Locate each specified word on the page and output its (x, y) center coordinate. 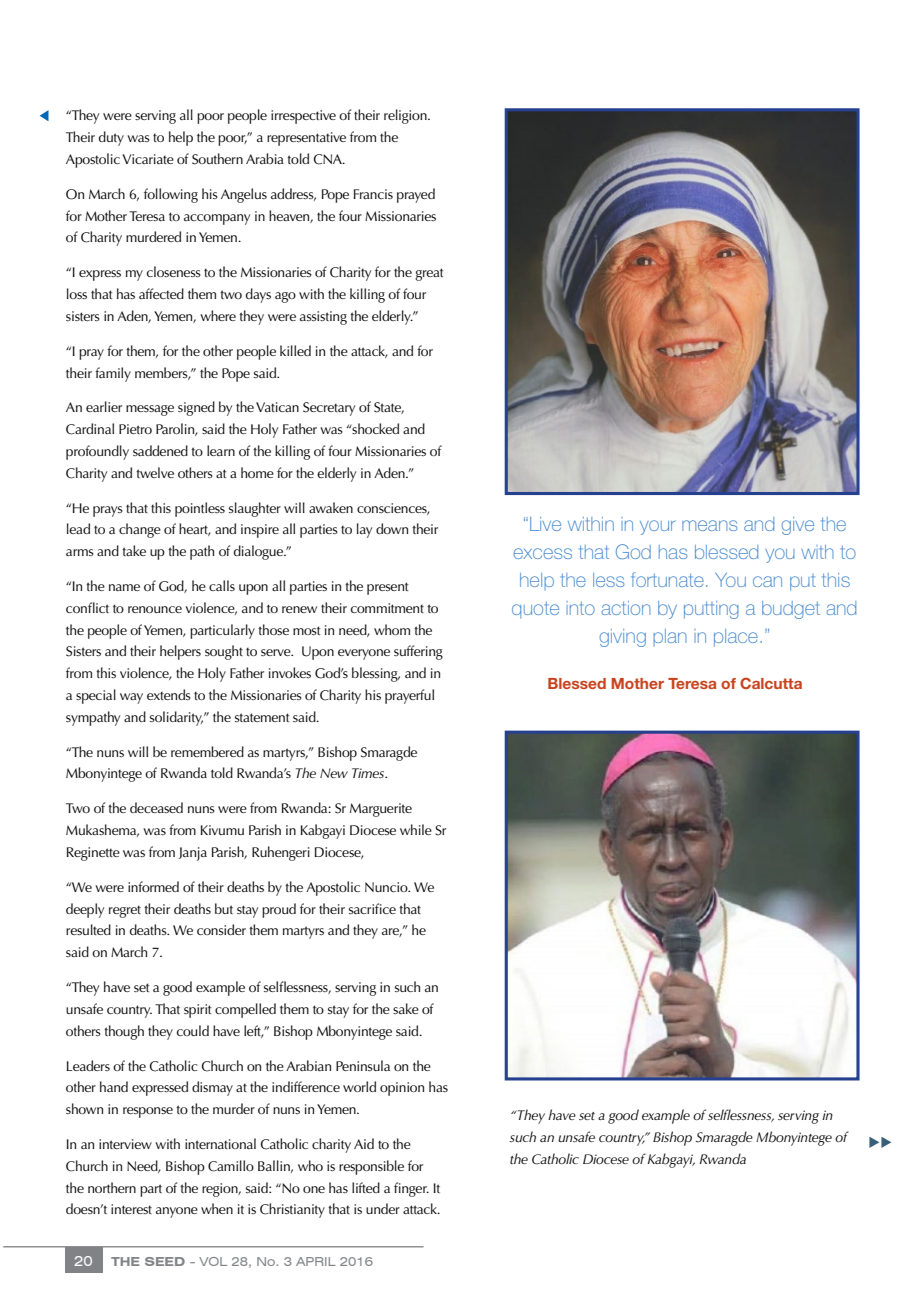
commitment (387, 608)
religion (406, 116)
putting (711, 610)
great (429, 274)
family (113, 374)
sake (406, 1008)
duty (111, 138)
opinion (402, 1089)
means (709, 525)
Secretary (329, 409)
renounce (155, 609)
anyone (177, 1212)
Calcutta (771, 683)
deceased (156, 807)
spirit (197, 1011)
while (416, 829)
